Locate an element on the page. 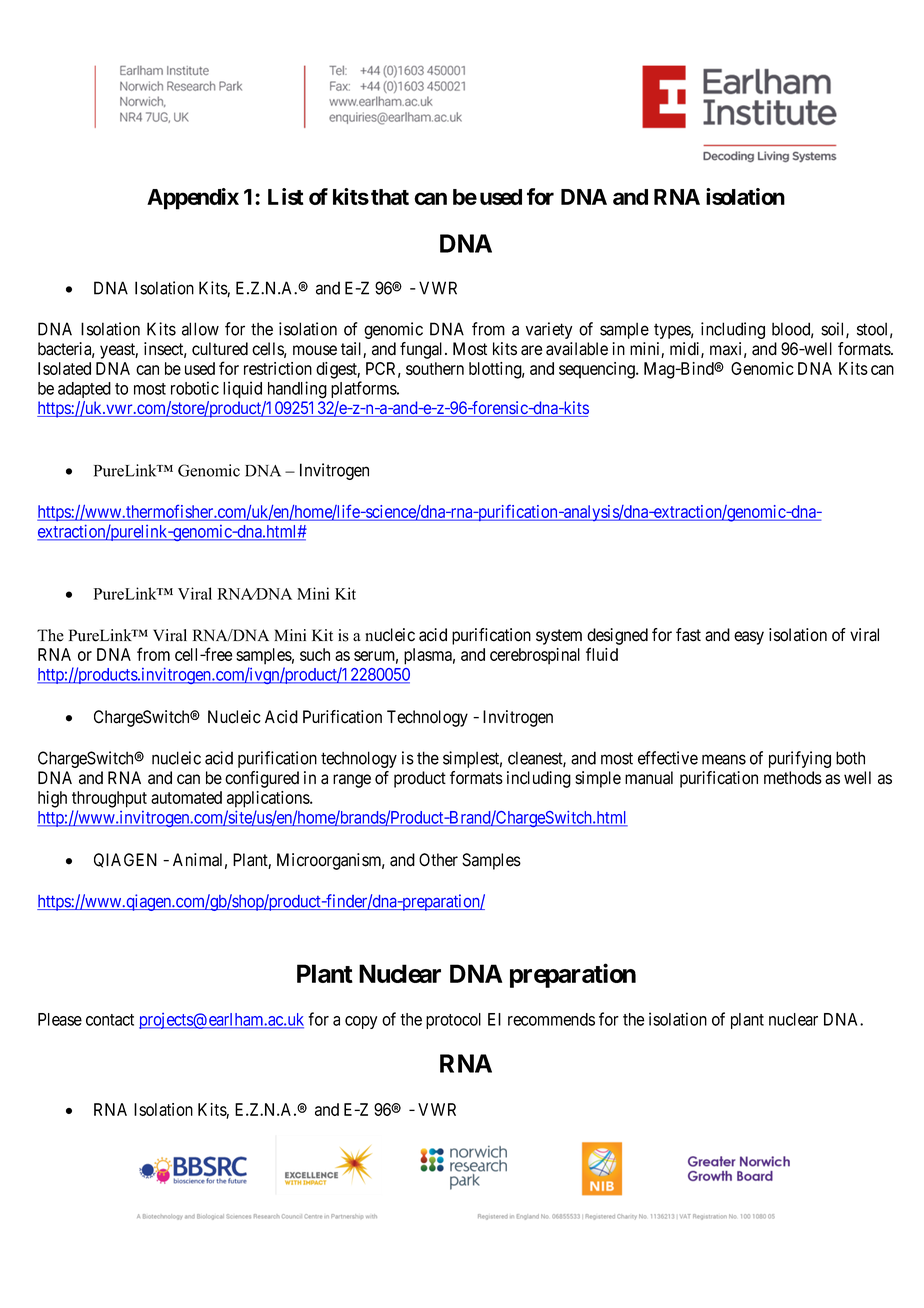 The image size is (924, 1308). platforms is located at coordinates (364, 389).
